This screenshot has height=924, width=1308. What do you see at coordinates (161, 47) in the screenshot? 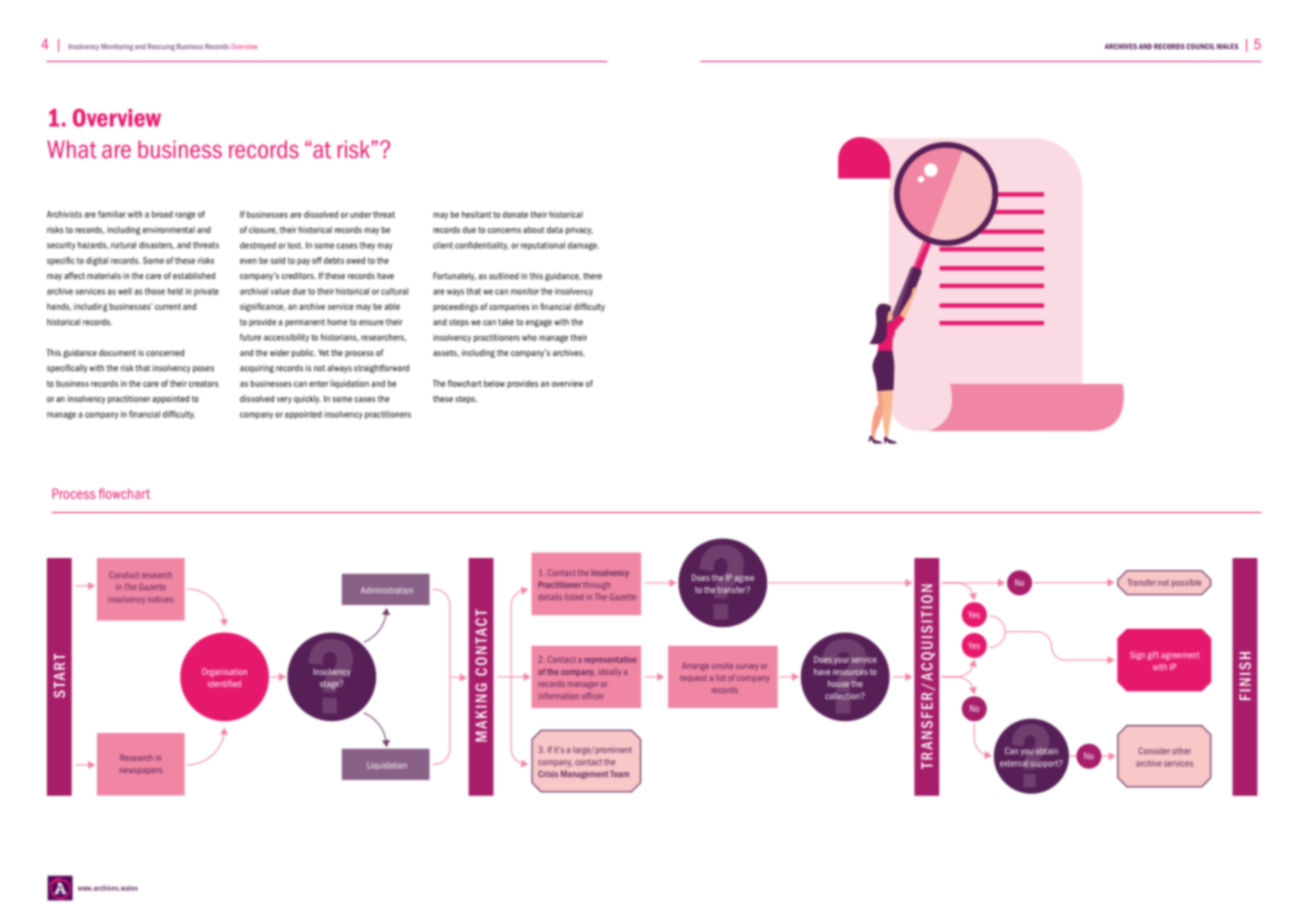
I see `Rescuing` at bounding box center [161, 47].
